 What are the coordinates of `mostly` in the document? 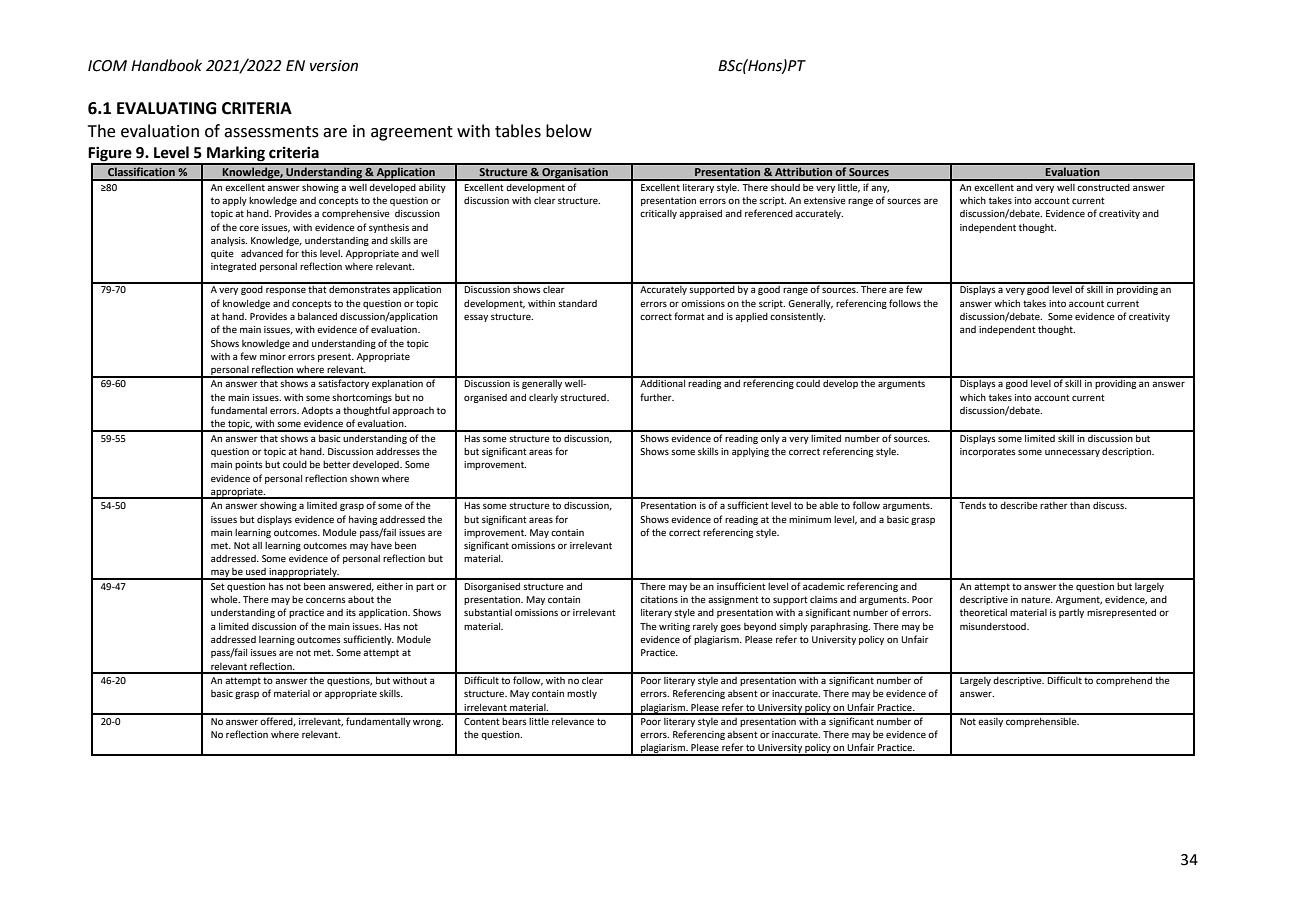 It's located at (582, 694).
